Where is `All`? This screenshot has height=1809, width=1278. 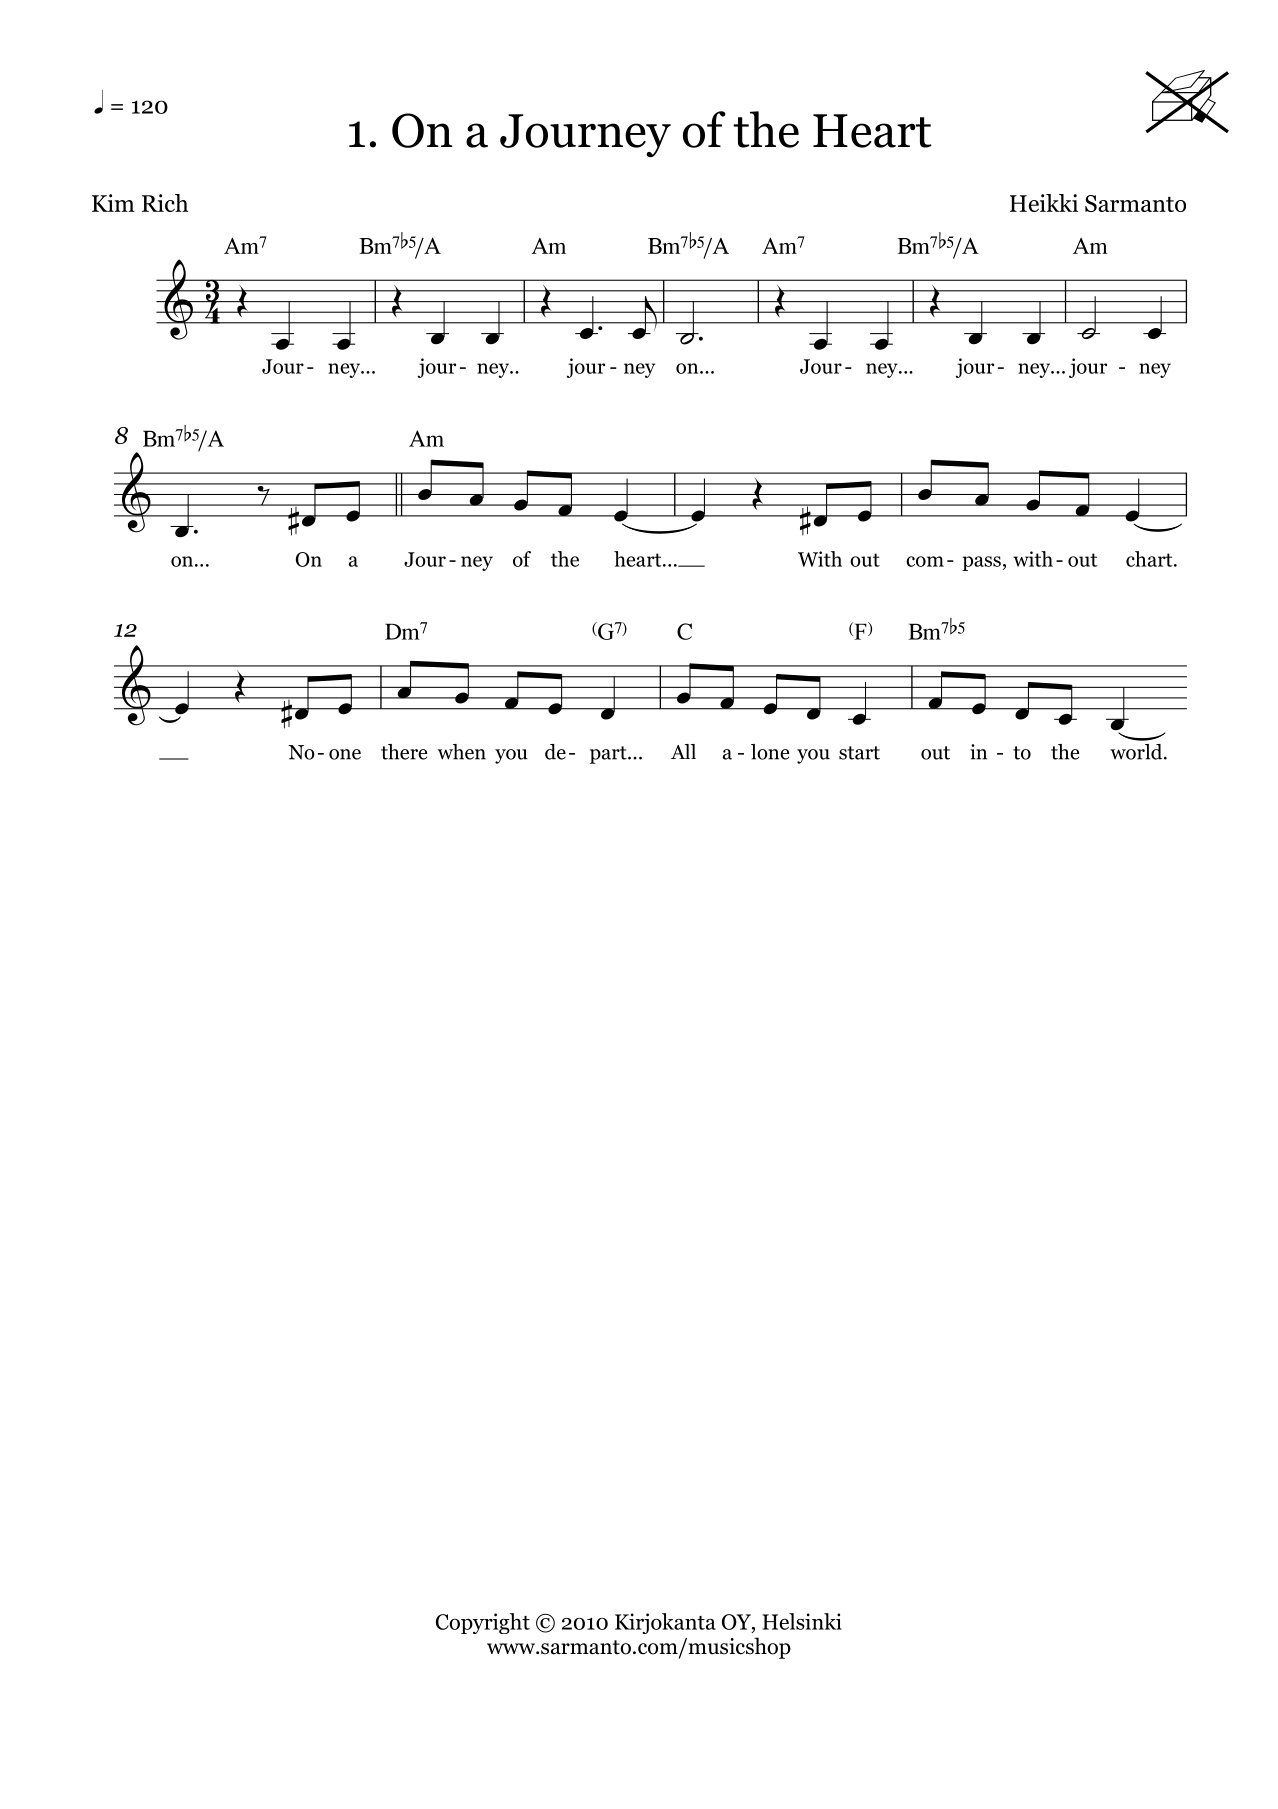
All is located at coordinates (683, 751).
